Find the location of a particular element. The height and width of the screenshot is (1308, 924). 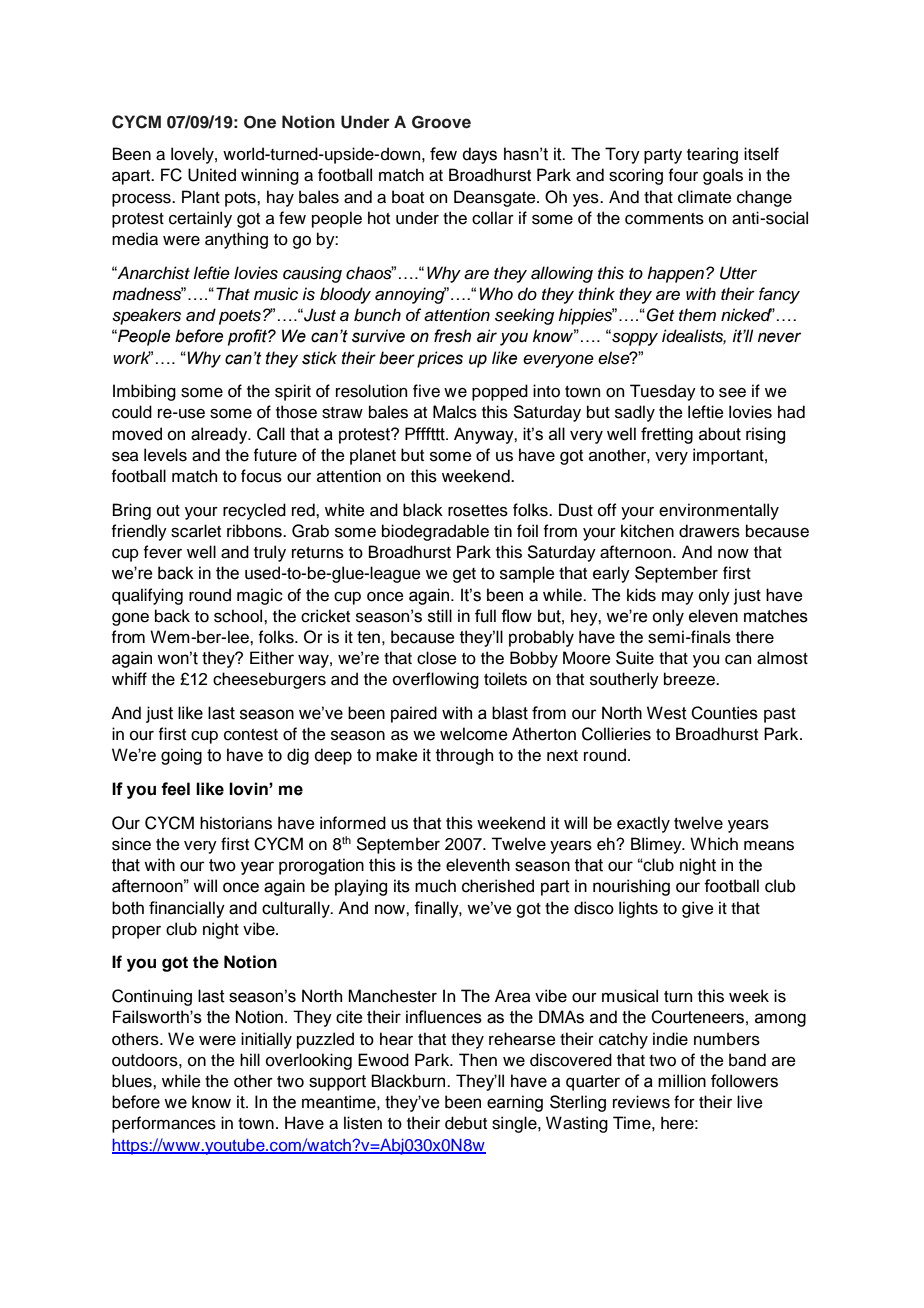

feel is located at coordinates (175, 789).
